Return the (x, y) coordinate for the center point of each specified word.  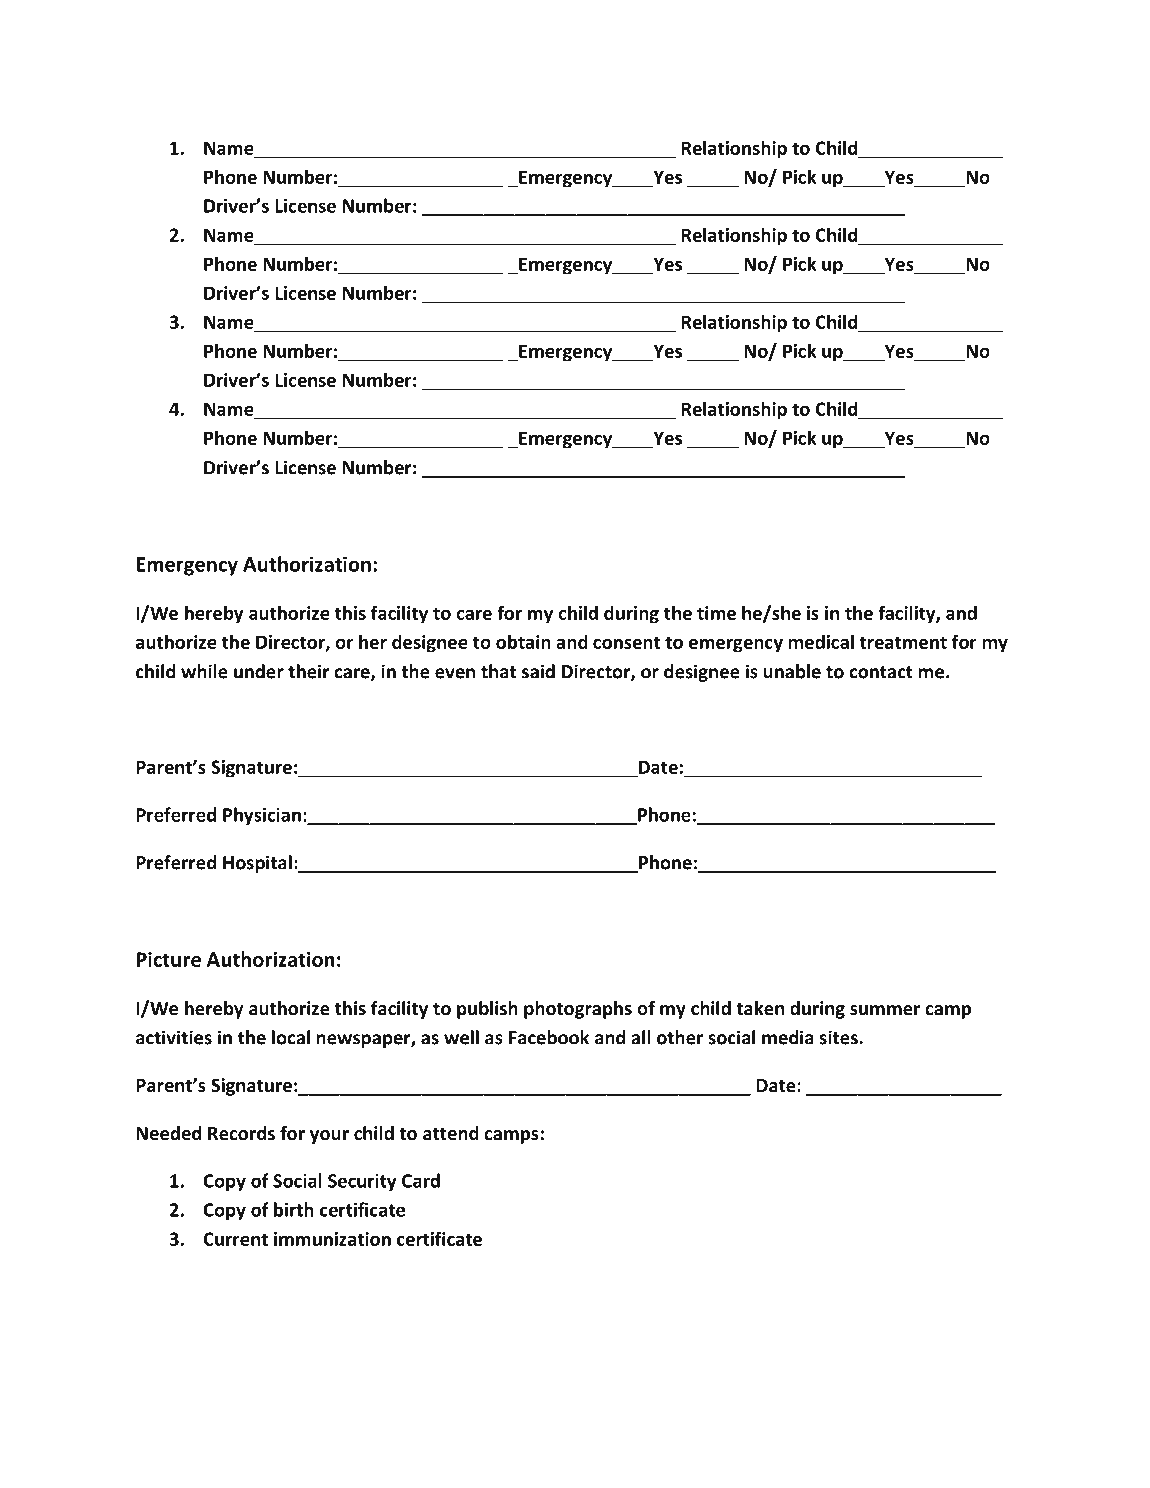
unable (792, 671)
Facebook (549, 1037)
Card (421, 1180)
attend (451, 1133)
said (538, 671)
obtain (523, 641)
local (291, 1037)
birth (294, 1209)
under (259, 671)
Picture (168, 959)
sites (839, 1037)
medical (821, 641)
